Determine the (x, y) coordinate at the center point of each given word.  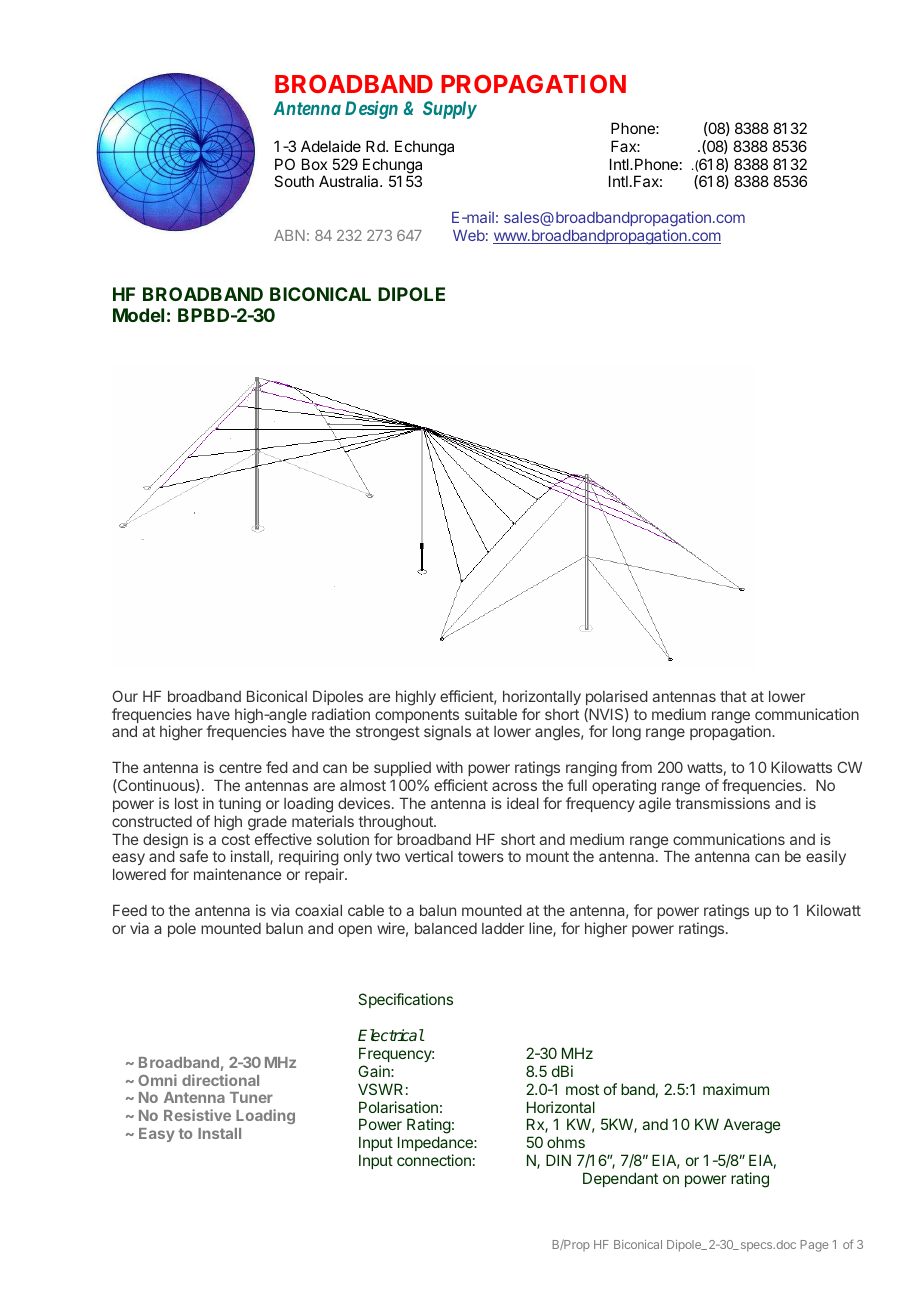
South (294, 181)
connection (434, 1160)
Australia (350, 181)
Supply (450, 110)
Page (814, 1246)
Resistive (197, 1115)
